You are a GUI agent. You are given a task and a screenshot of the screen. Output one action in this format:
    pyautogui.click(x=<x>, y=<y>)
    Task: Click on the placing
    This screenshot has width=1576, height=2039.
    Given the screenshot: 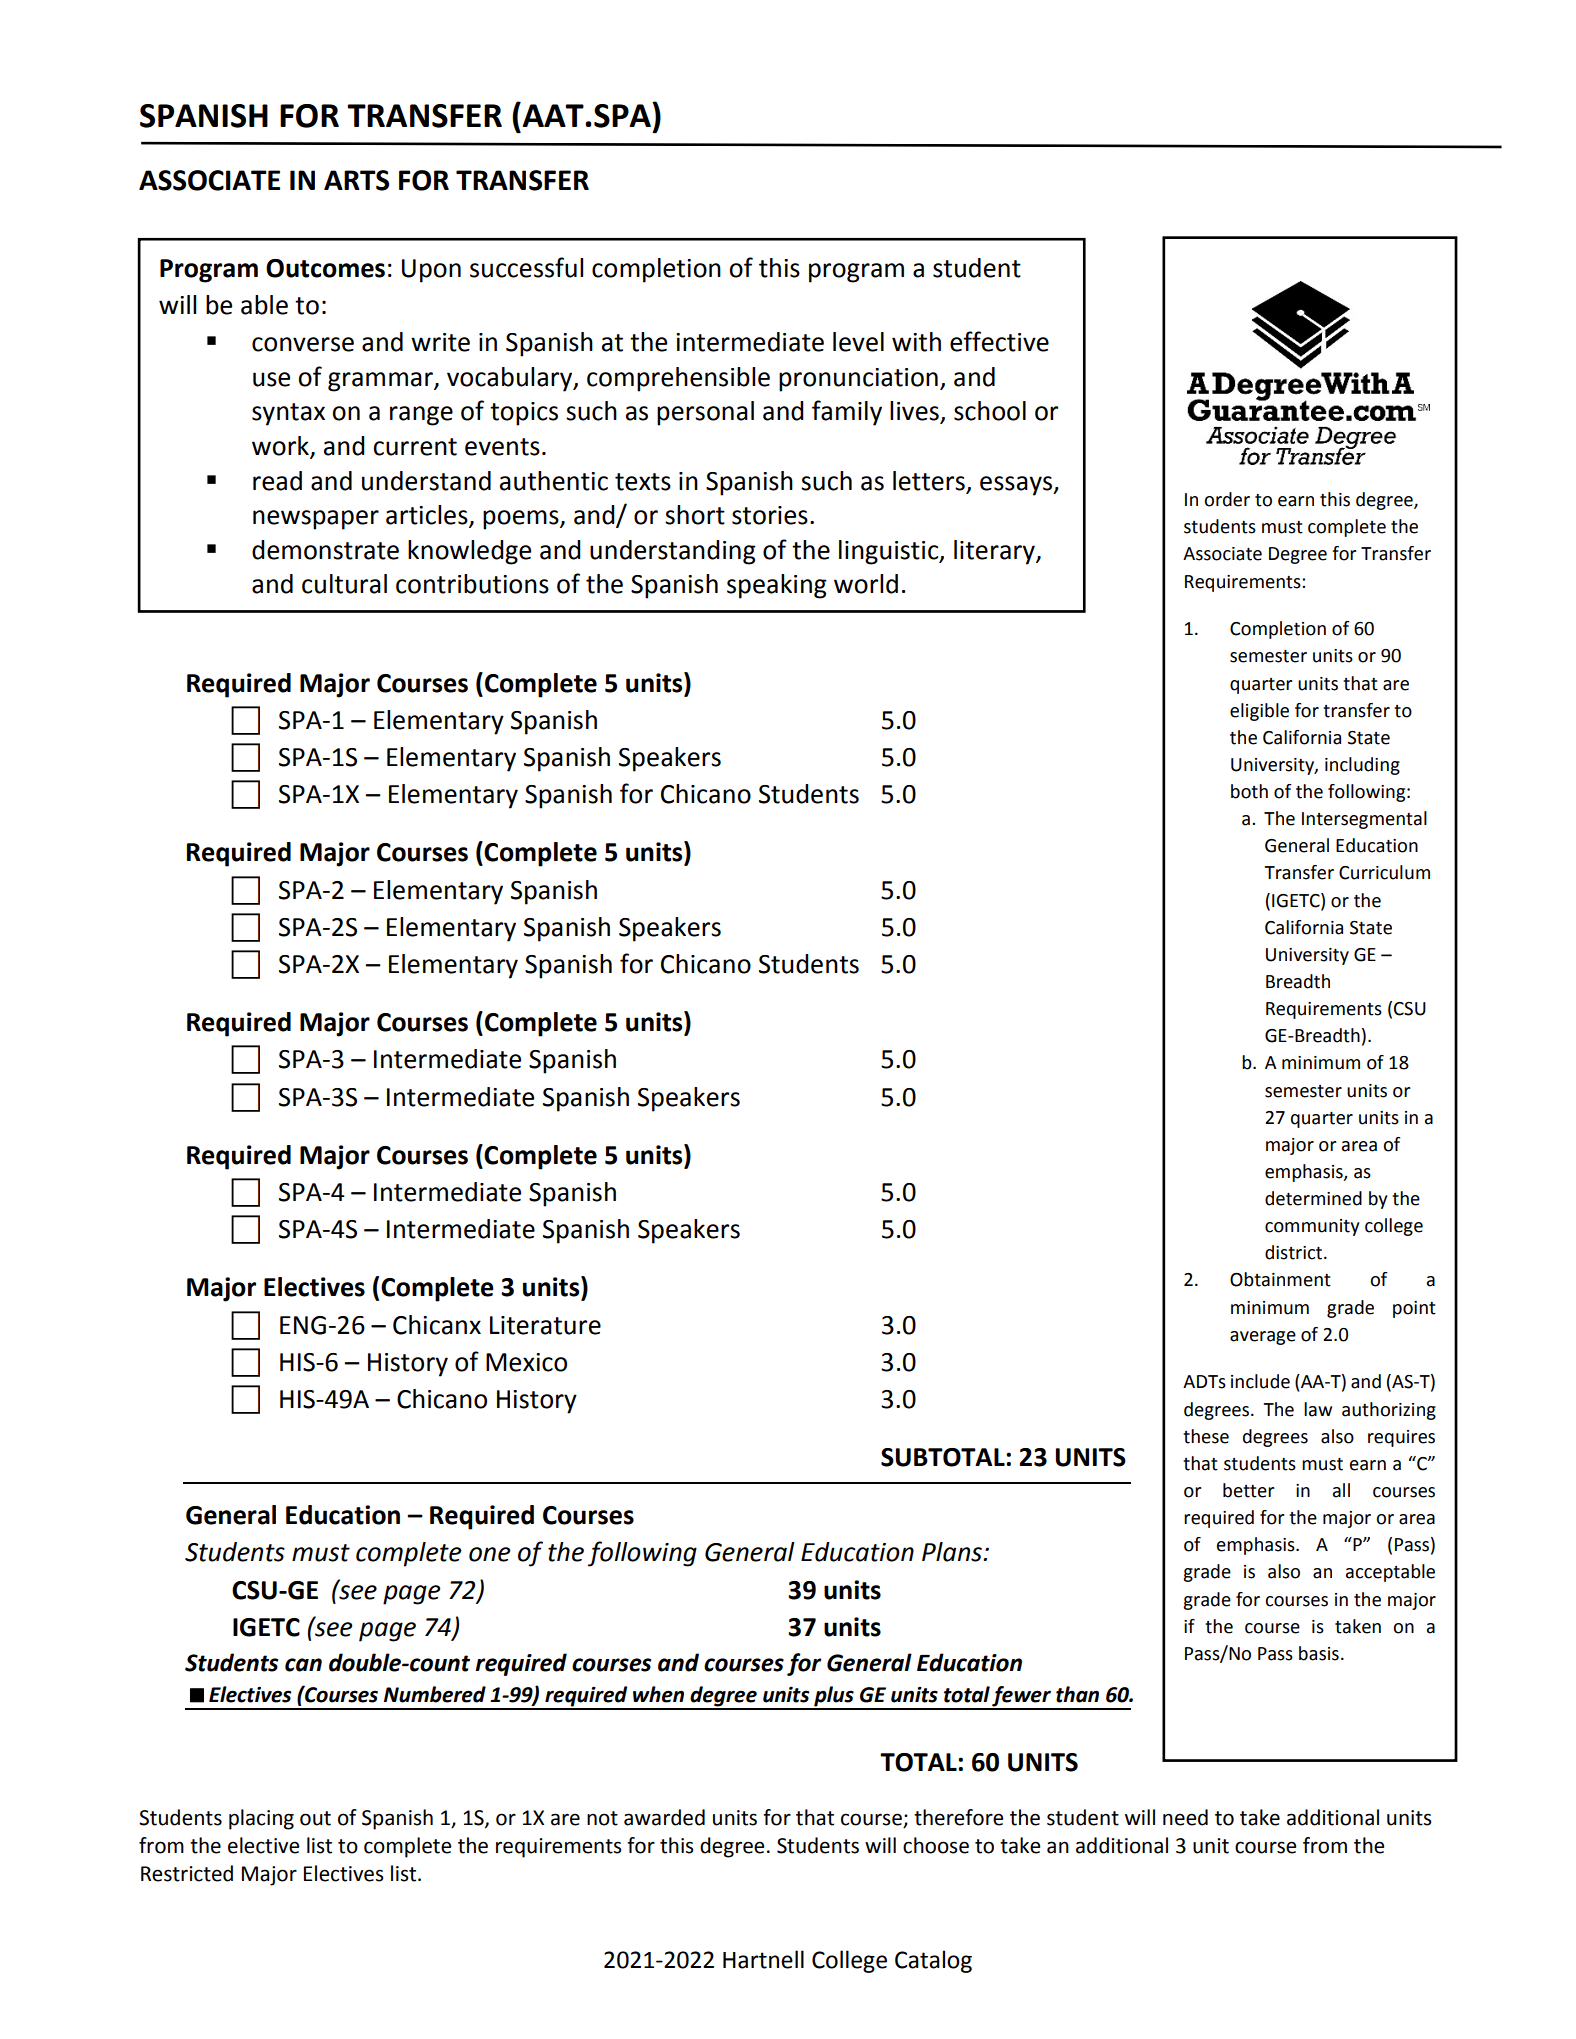 What is the action you would take?
    pyautogui.click(x=261, y=1819)
